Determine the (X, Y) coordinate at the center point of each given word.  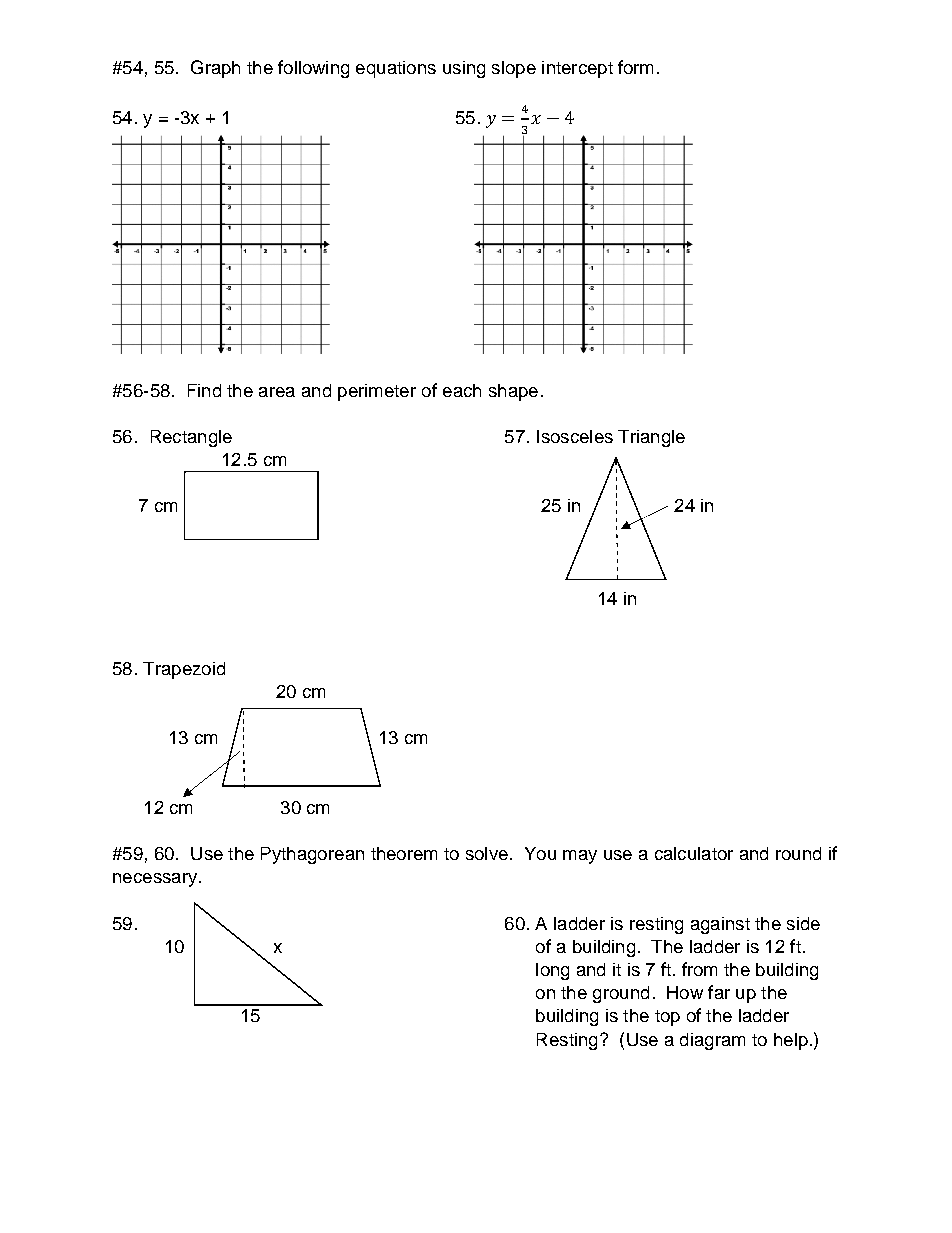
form (635, 67)
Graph (215, 69)
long (552, 971)
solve (487, 853)
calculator (694, 853)
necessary (155, 880)
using (464, 69)
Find (204, 390)
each (462, 390)
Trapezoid (184, 670)
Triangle (651, 438)
